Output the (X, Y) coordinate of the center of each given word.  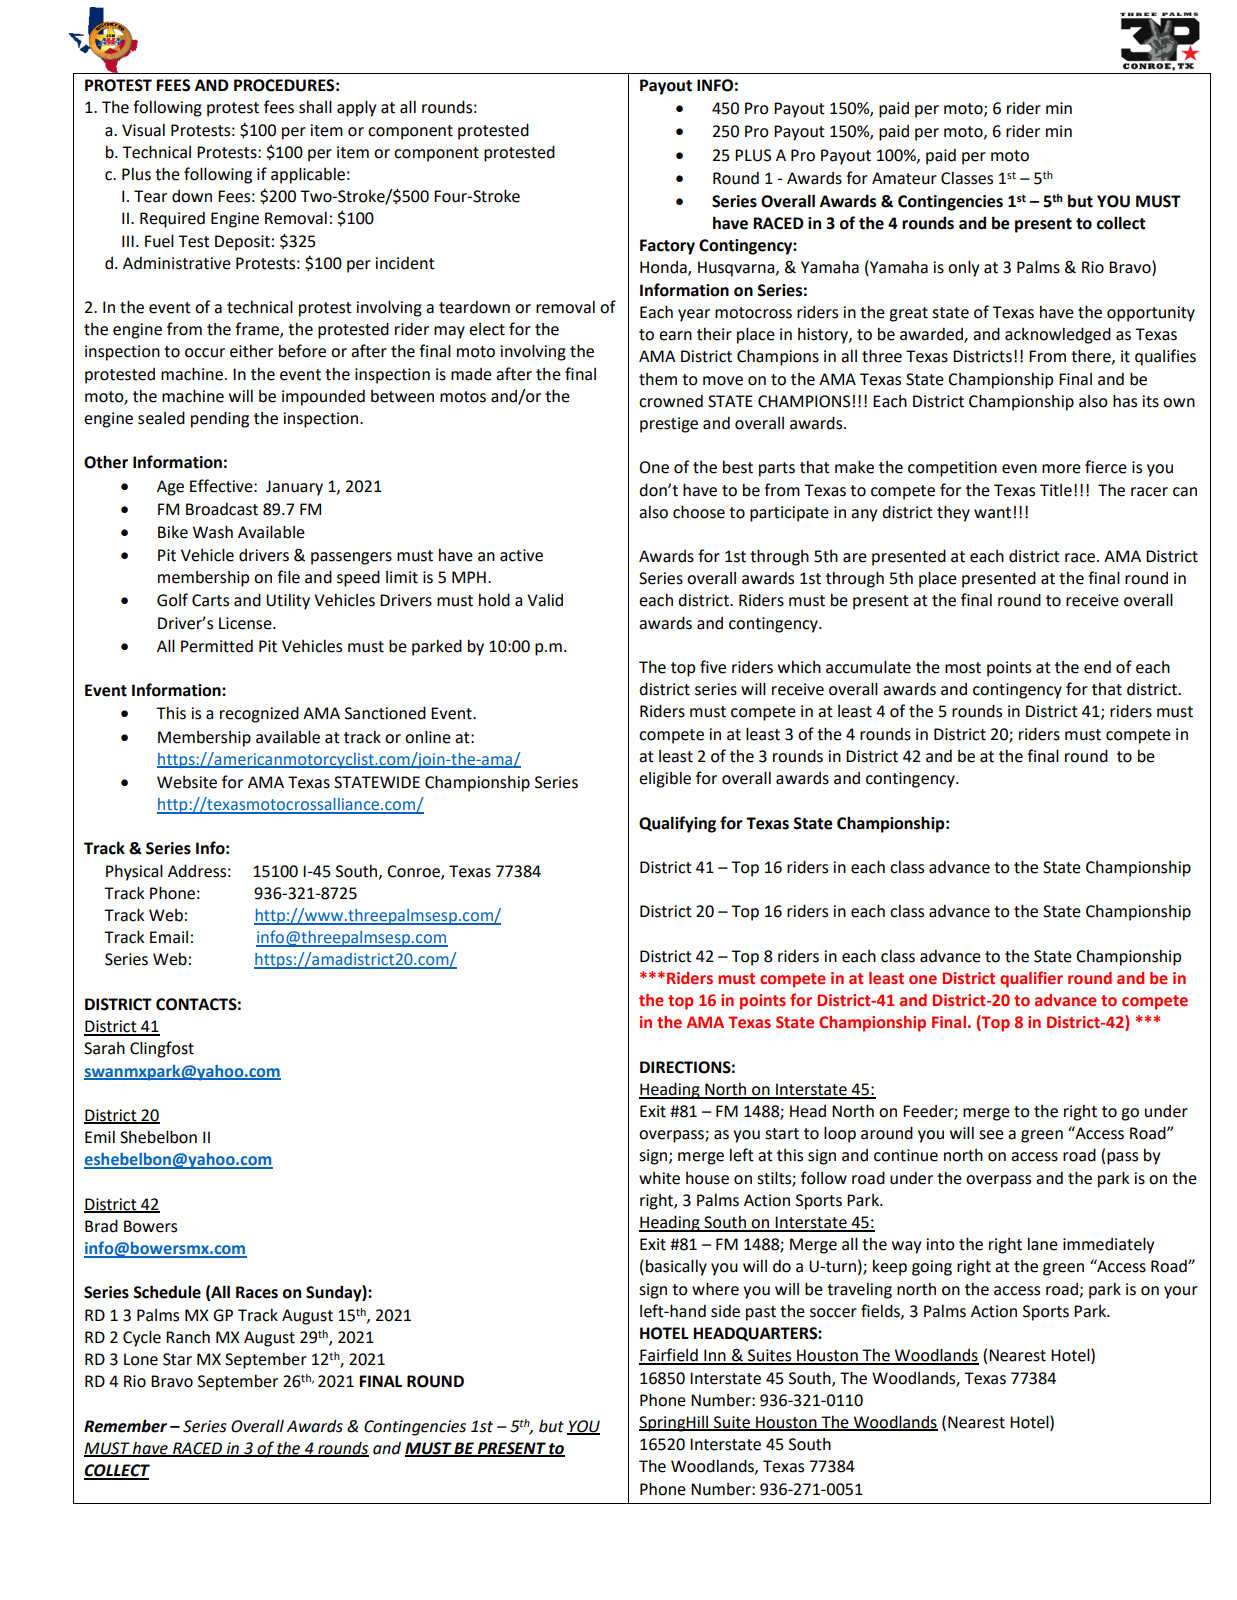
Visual (143, 130)
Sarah (104, 1048)
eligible (665, 780)
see (991, 1135)
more (1061, 469)
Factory (667, 247)
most (963, 668)
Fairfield (669, 1356)
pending (220, 419)
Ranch (188, 1337)
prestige (669, 425)
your (1181, 1292)
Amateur (904, 178)
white (659, 1178)
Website (187, 782)
